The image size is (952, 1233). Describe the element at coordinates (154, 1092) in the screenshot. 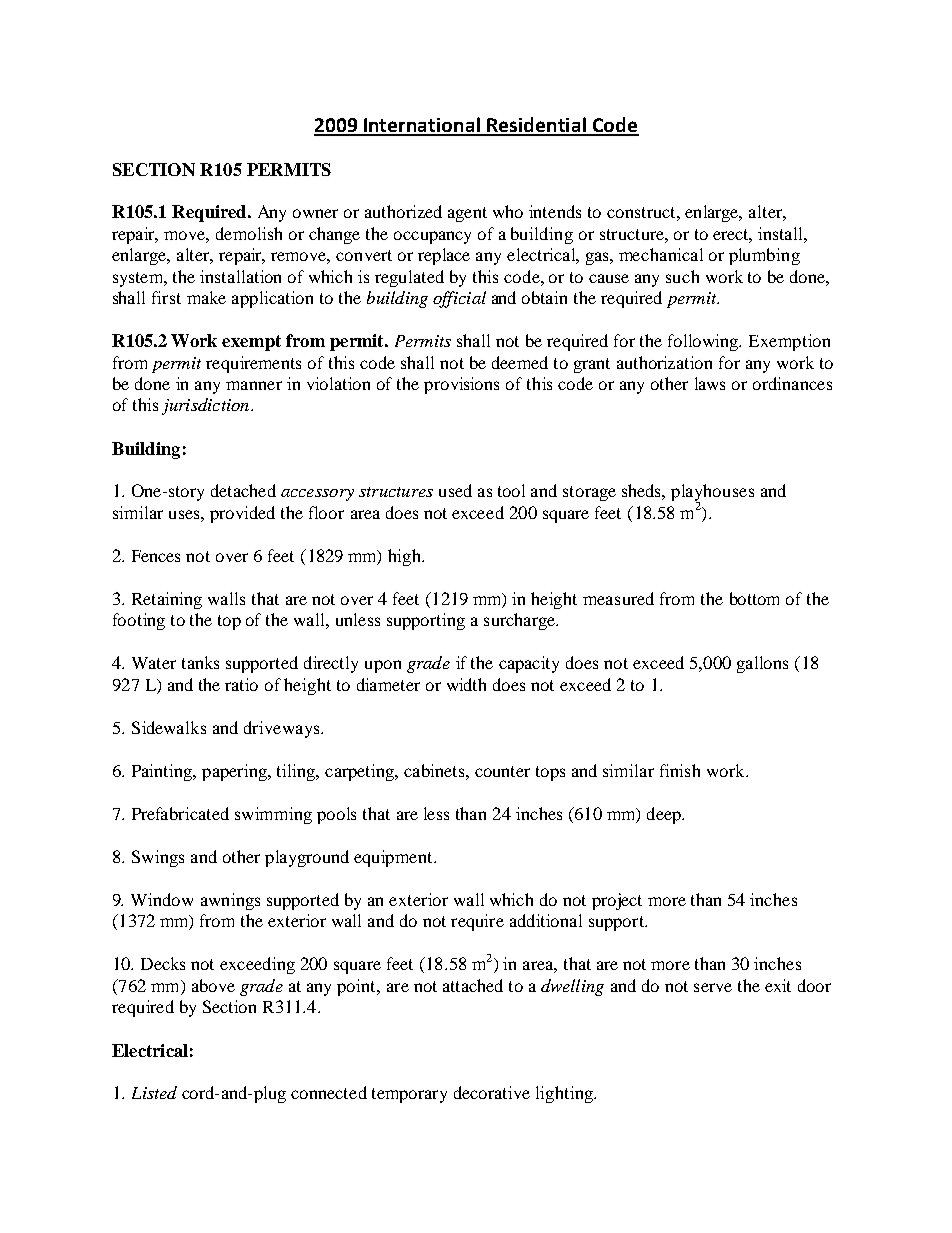

I see `Listed` at that location.
